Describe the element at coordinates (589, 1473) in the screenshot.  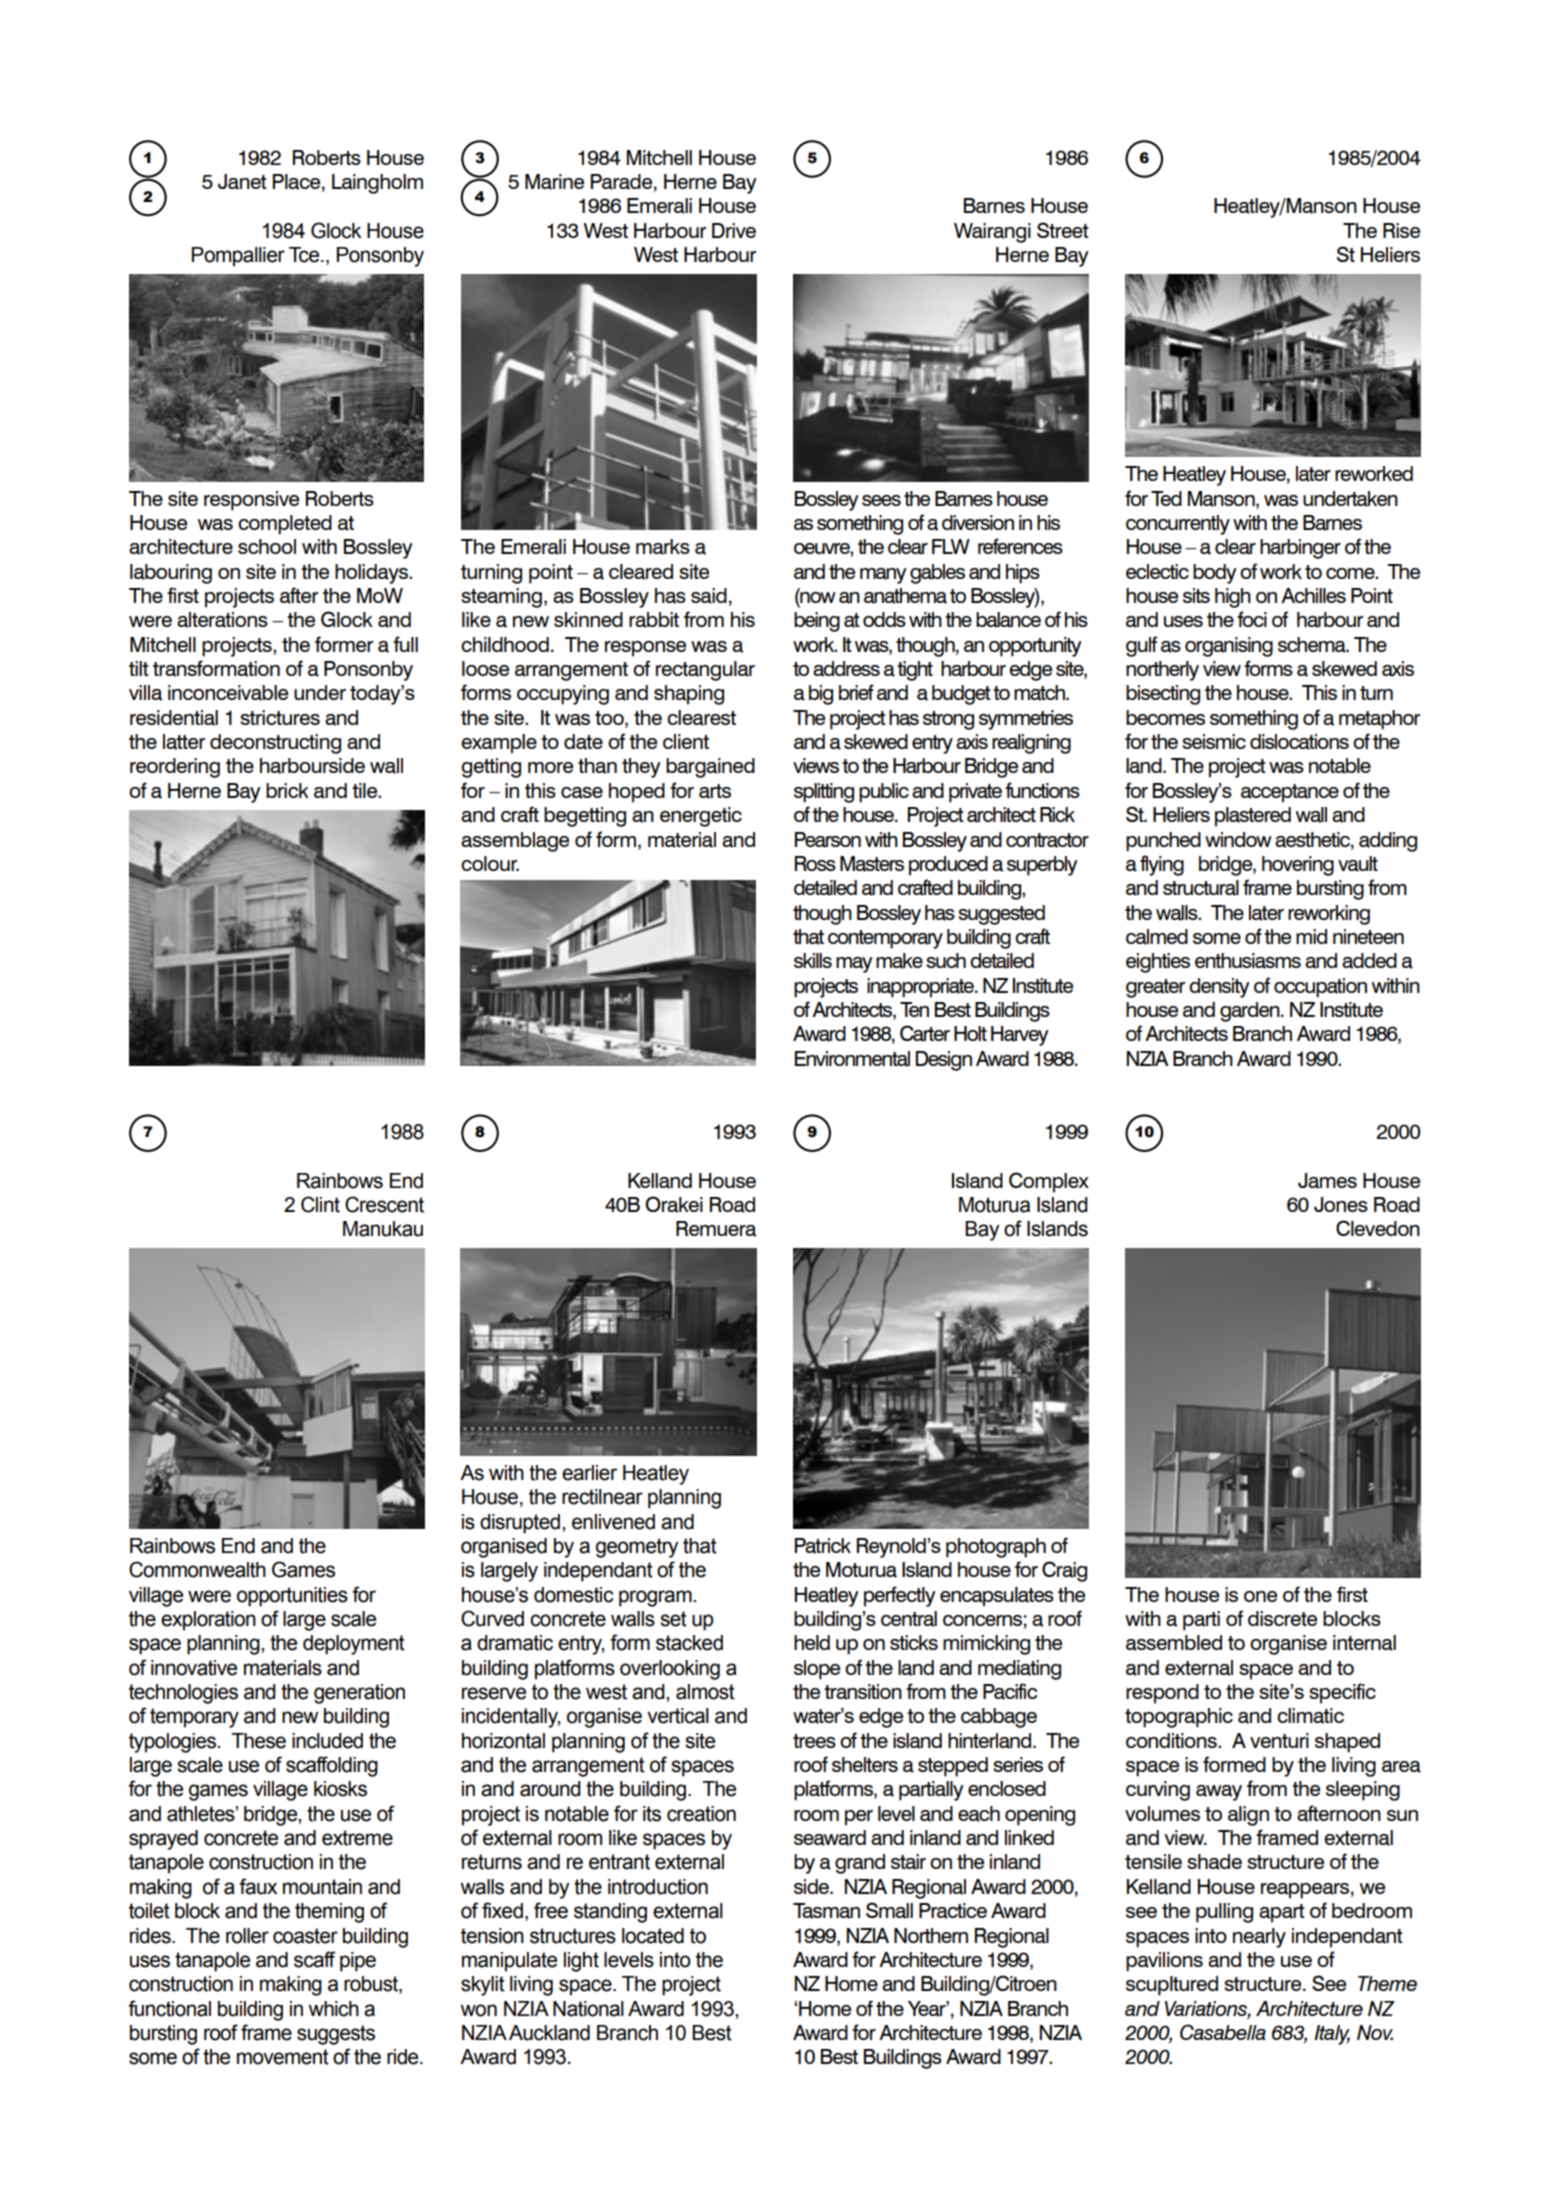
I see `earlier` at that location.
